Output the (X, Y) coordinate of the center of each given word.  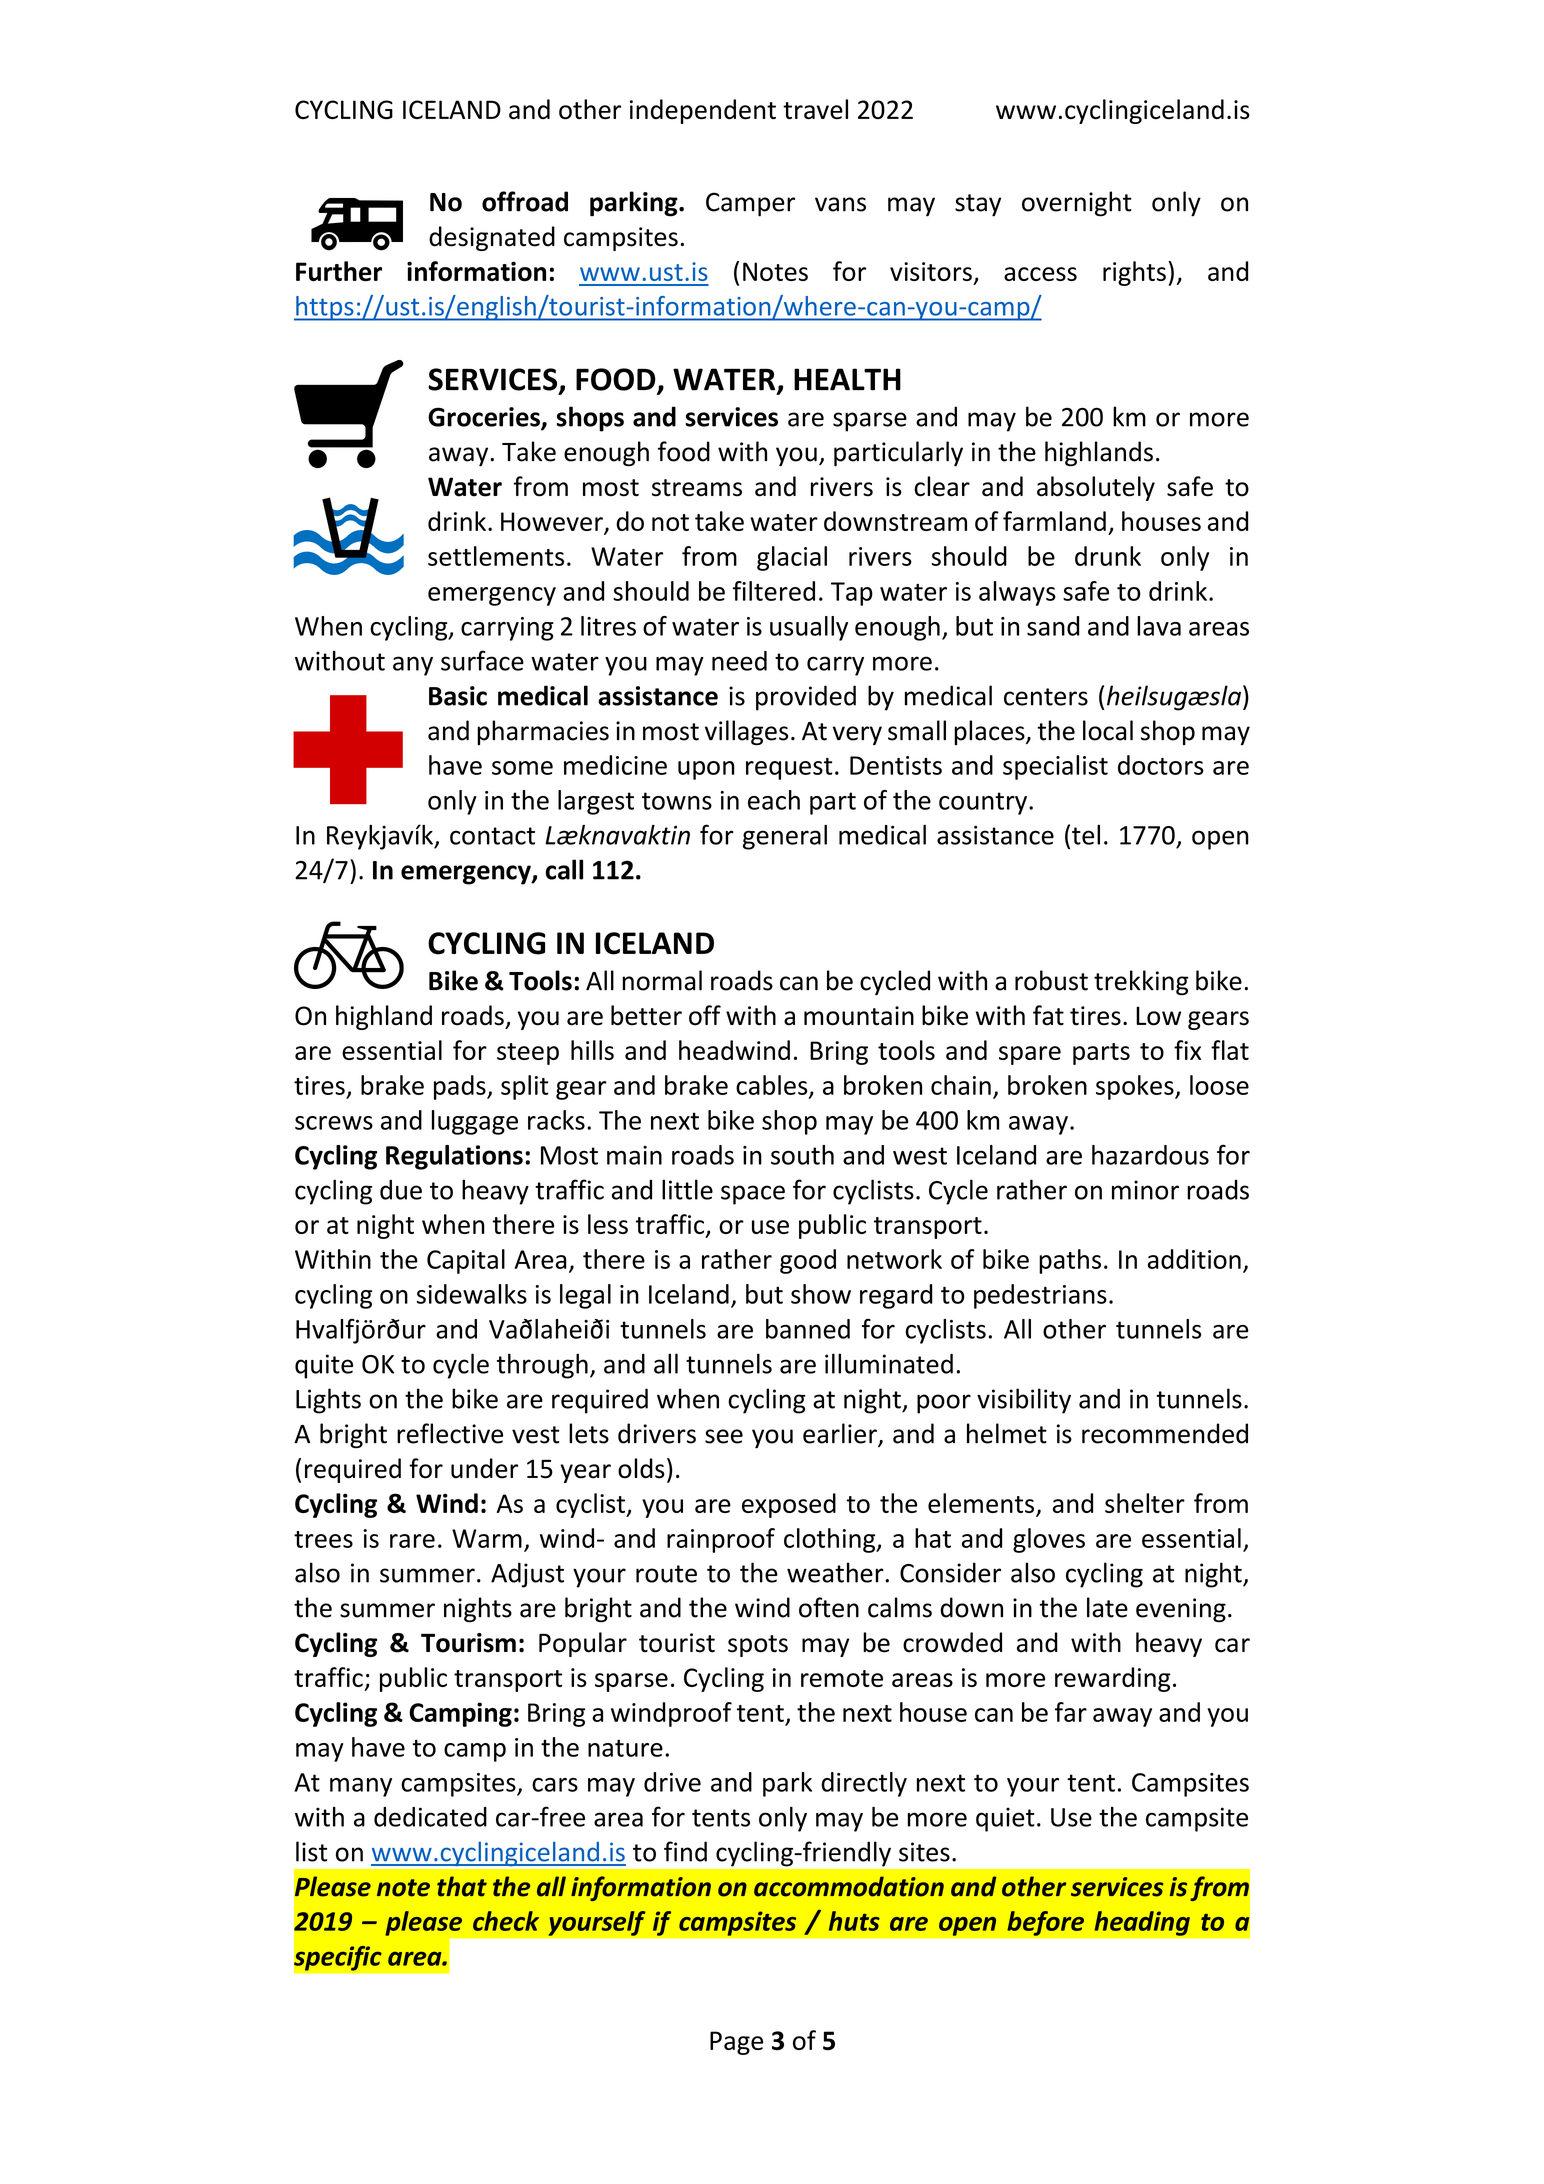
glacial (792, 558)
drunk (1108, 556)
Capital (466, 1261)
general (785, 837)
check (506, 1921)
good (808, 1261)
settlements (496, 556)
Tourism (468, 1643)
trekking (1141, 983)
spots (758, 1646)
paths (1070, 1261)
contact (492, 836)
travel (815, 109)
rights (1134, 273)
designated (492, 238)
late (1107, 1607)
